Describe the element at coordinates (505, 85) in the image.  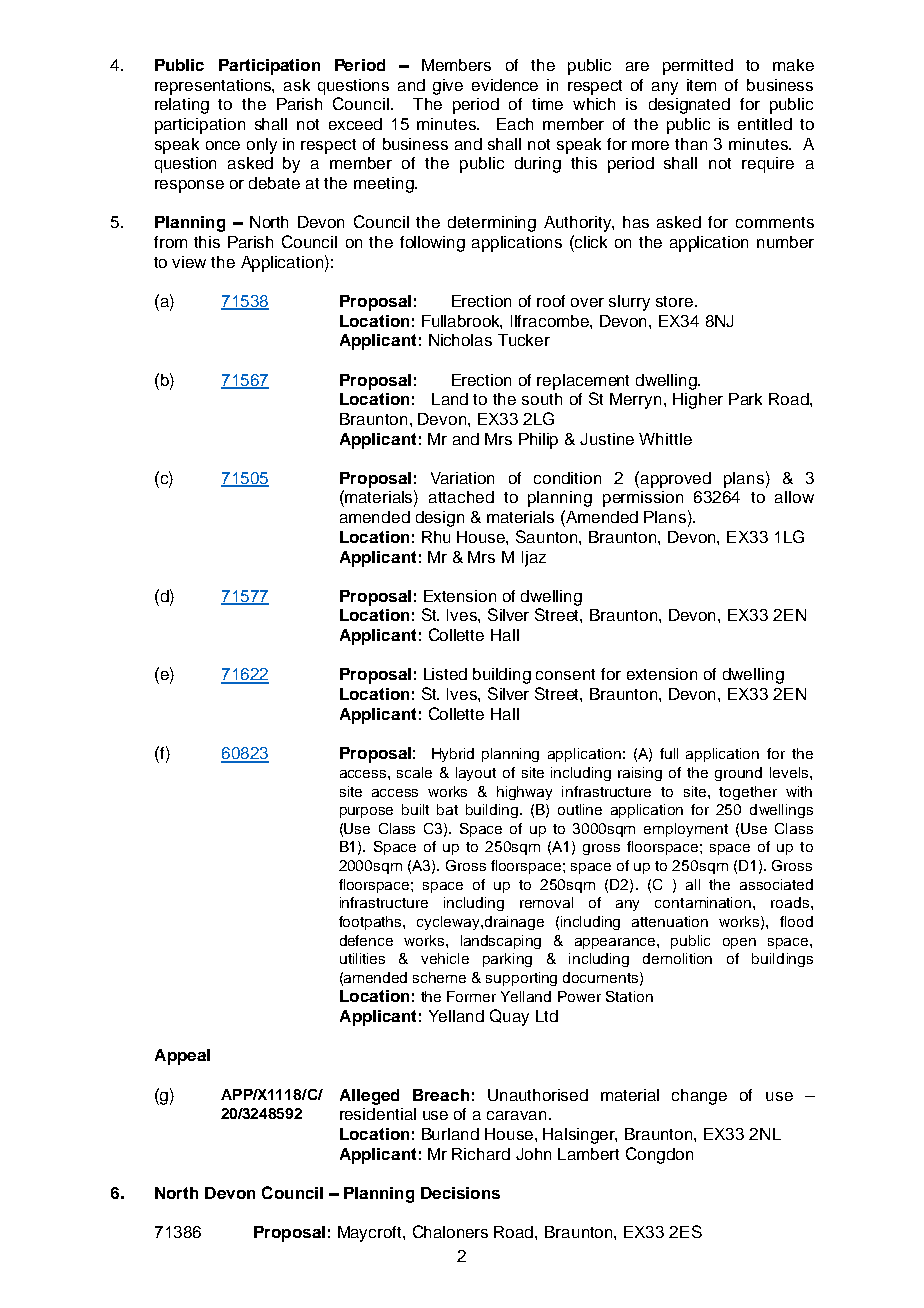
I see `evidence` at that location.
